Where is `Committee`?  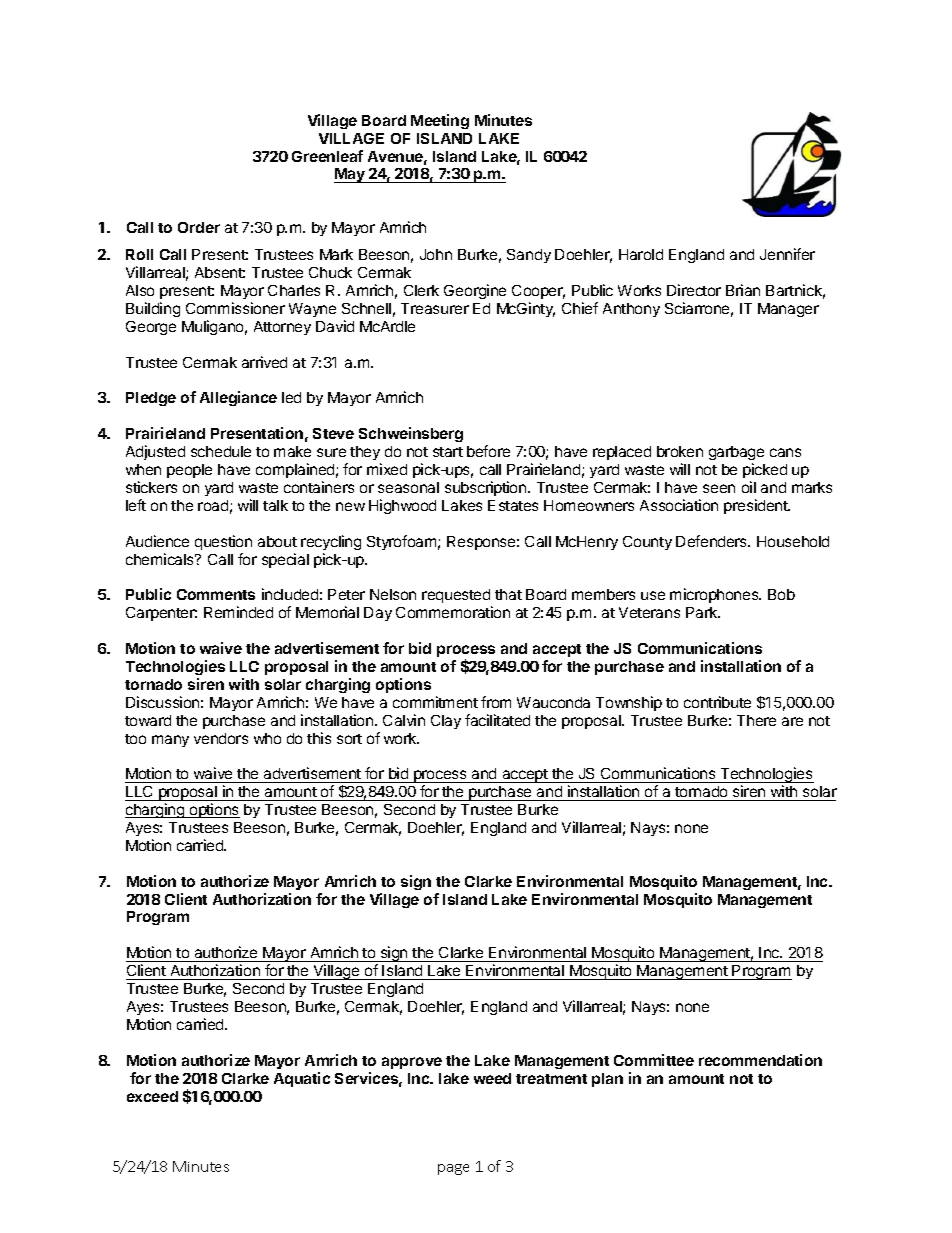 Committee is located at coordinates (654, 1060).
